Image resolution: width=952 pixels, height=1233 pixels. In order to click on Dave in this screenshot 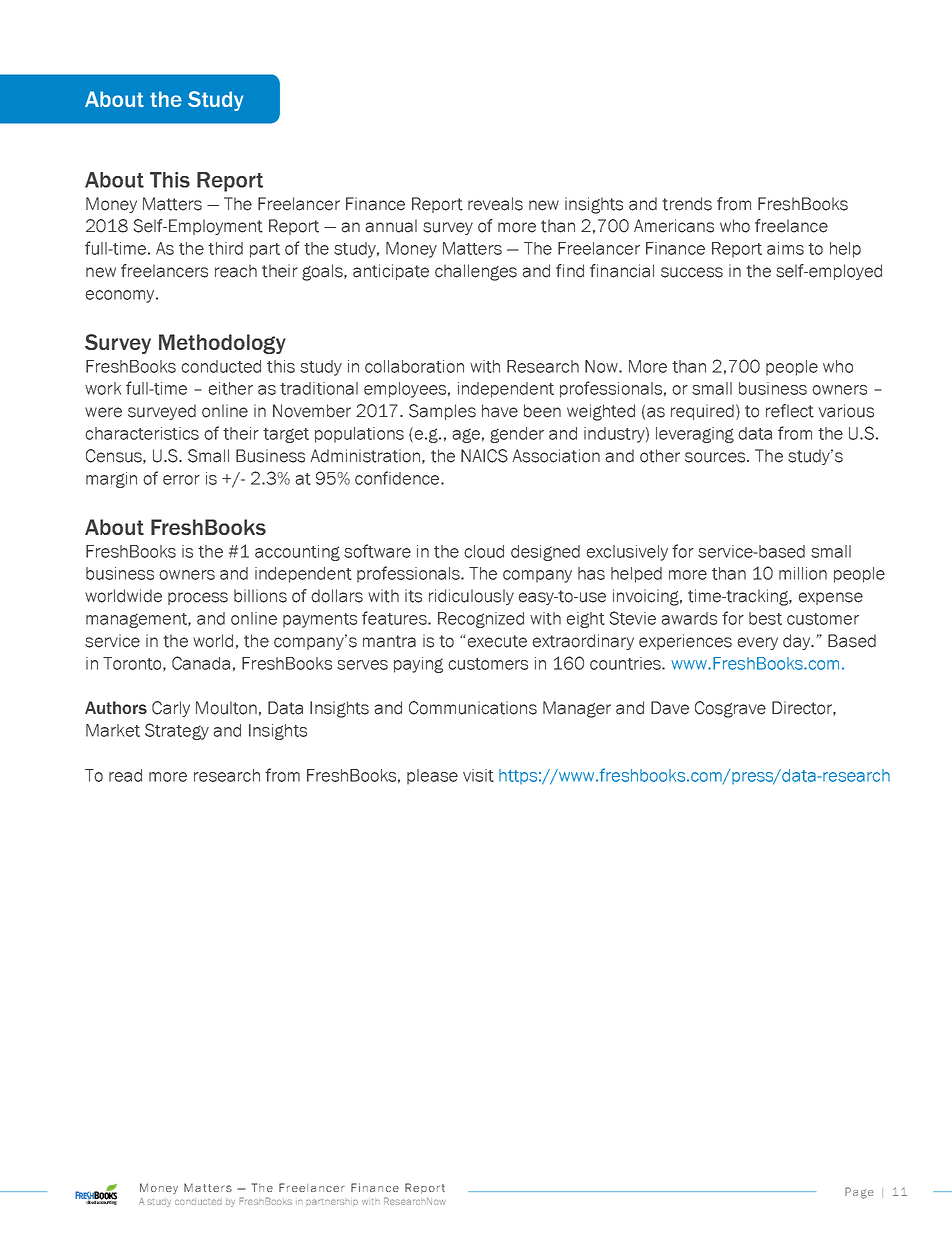, I will do `click(670, 708)`.
